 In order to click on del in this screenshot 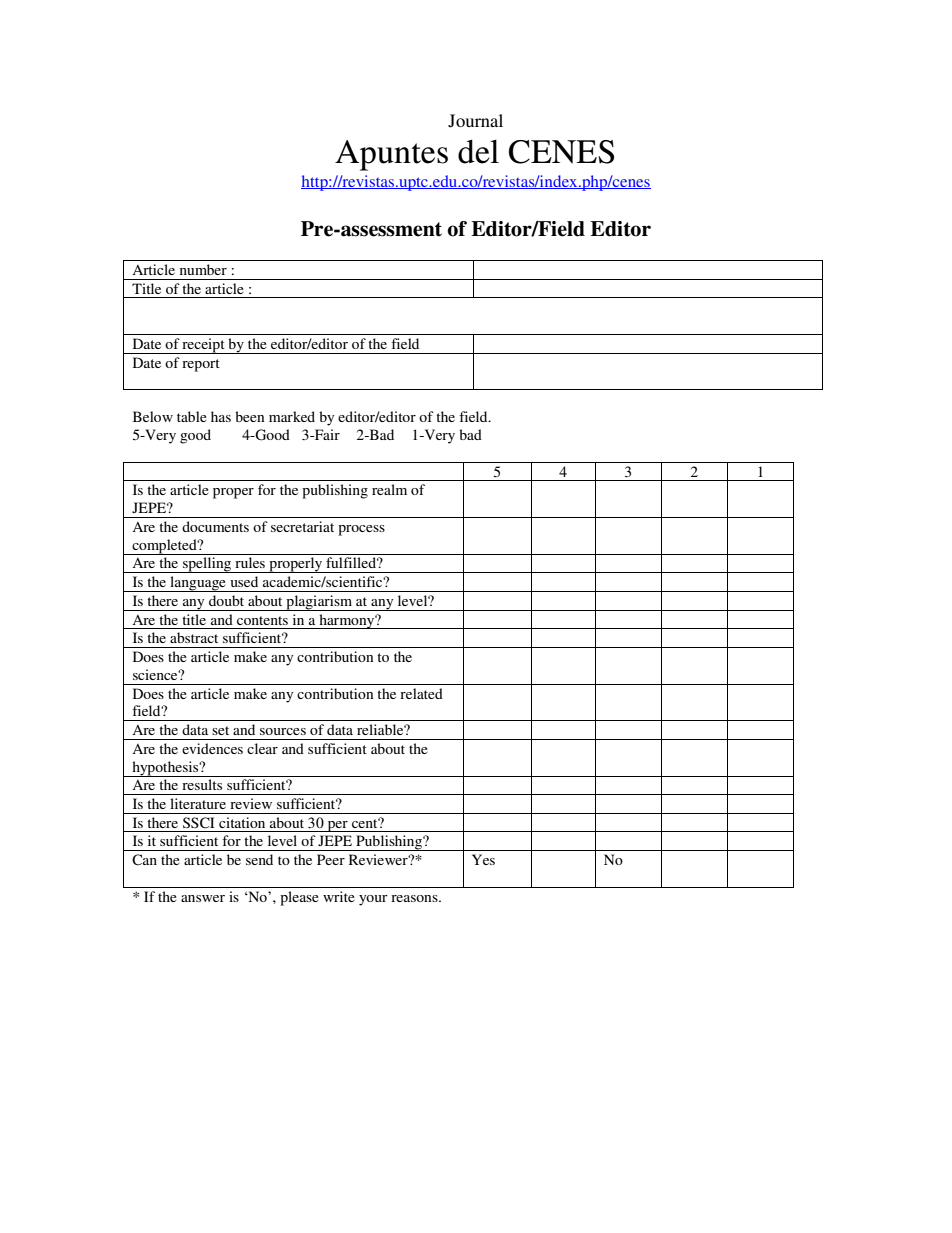, I will do `click(478, 151)`.
